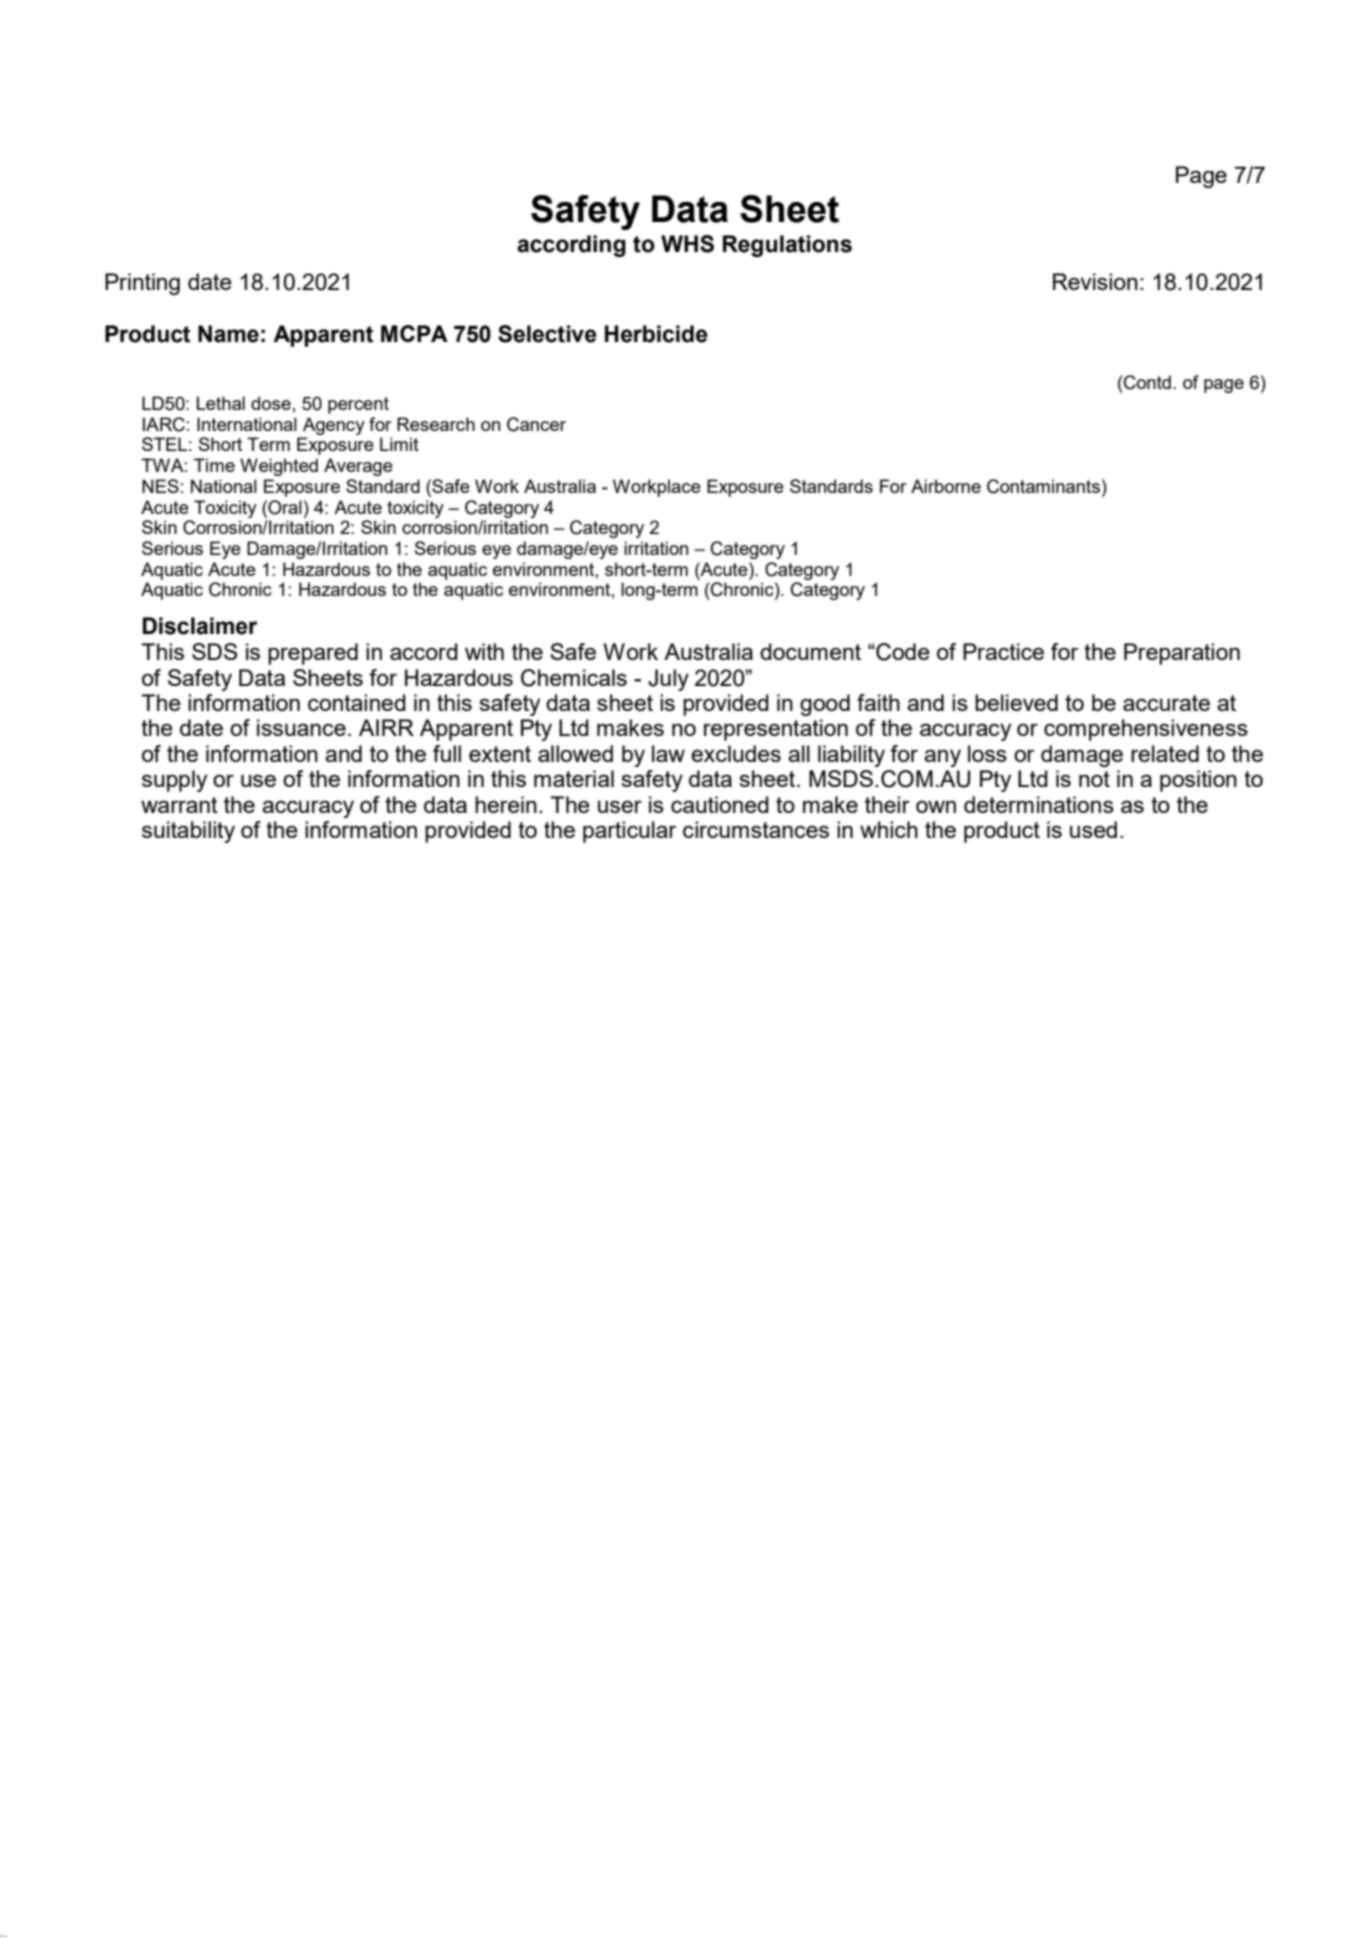 The width and height of the screenshot is (1370, 1938). I want to click on Oral, so click(284, 507).
